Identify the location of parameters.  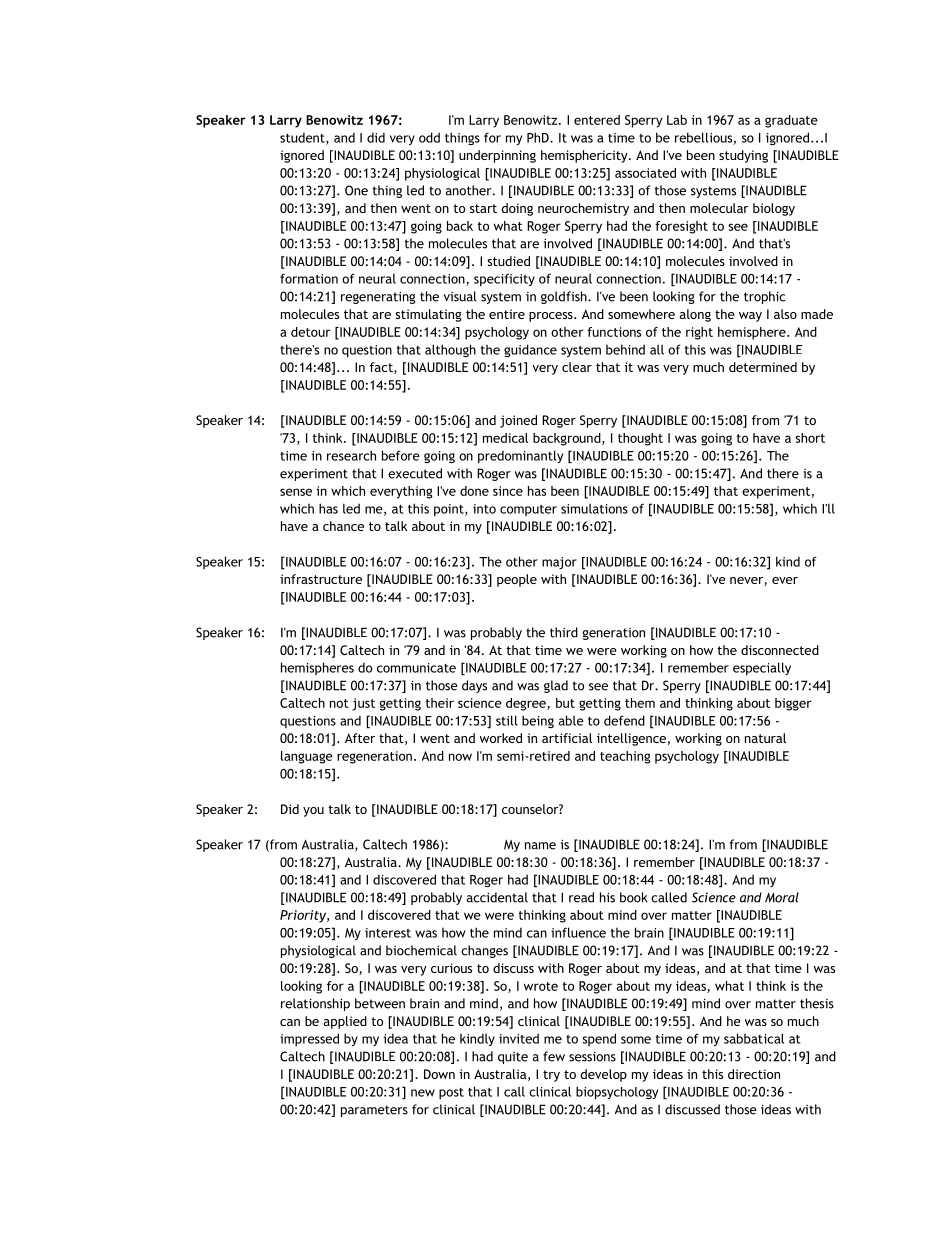
(374, 1111).
